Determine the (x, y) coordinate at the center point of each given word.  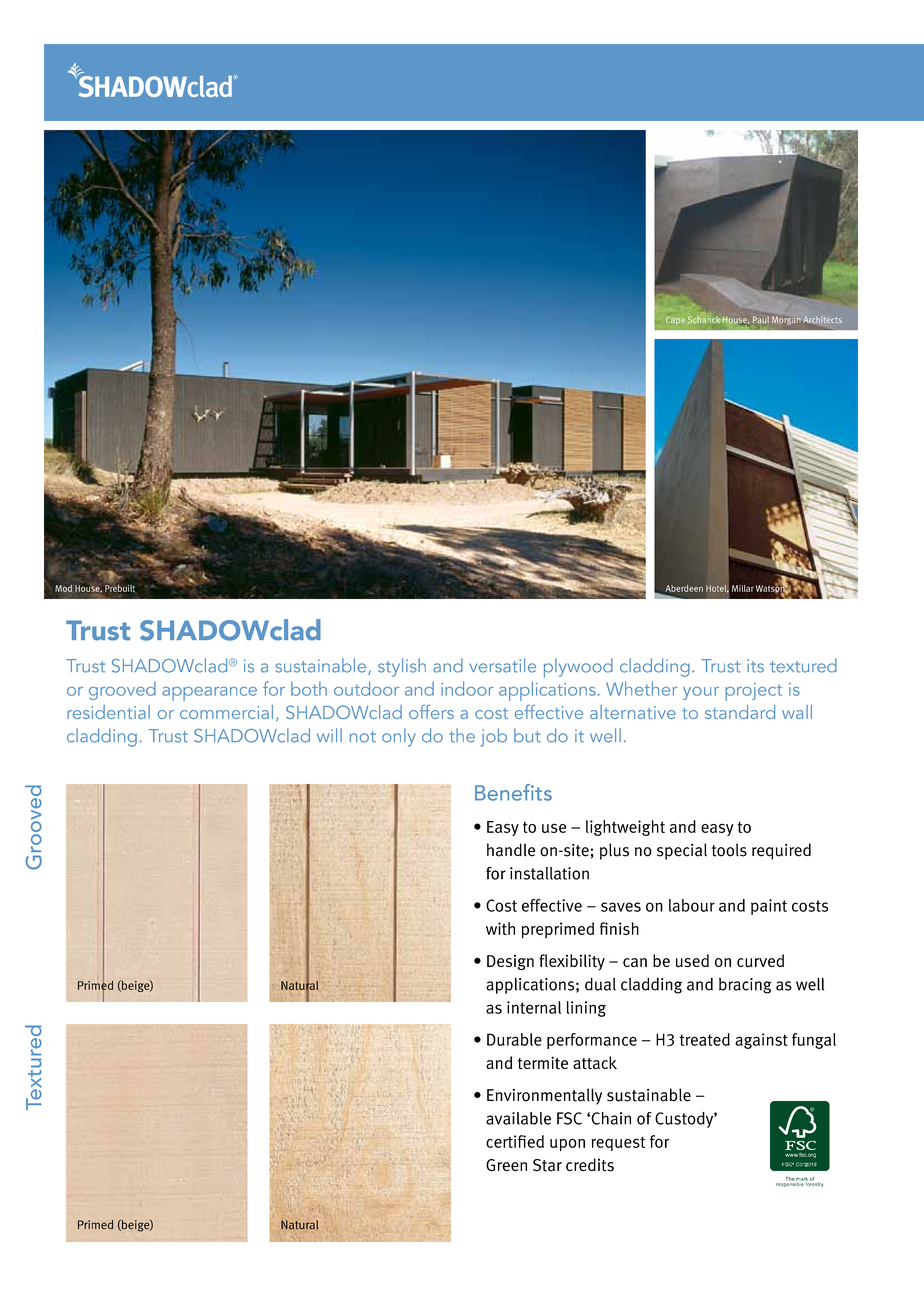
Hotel (717, 589)
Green (506, 1165)
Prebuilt (120, 587)
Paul (761, 319)
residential (108, 712)
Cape (675, 320)
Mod (63, 588)
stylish (402, 667)
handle (511, 850)
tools (729, 850)
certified (515, 1141)
